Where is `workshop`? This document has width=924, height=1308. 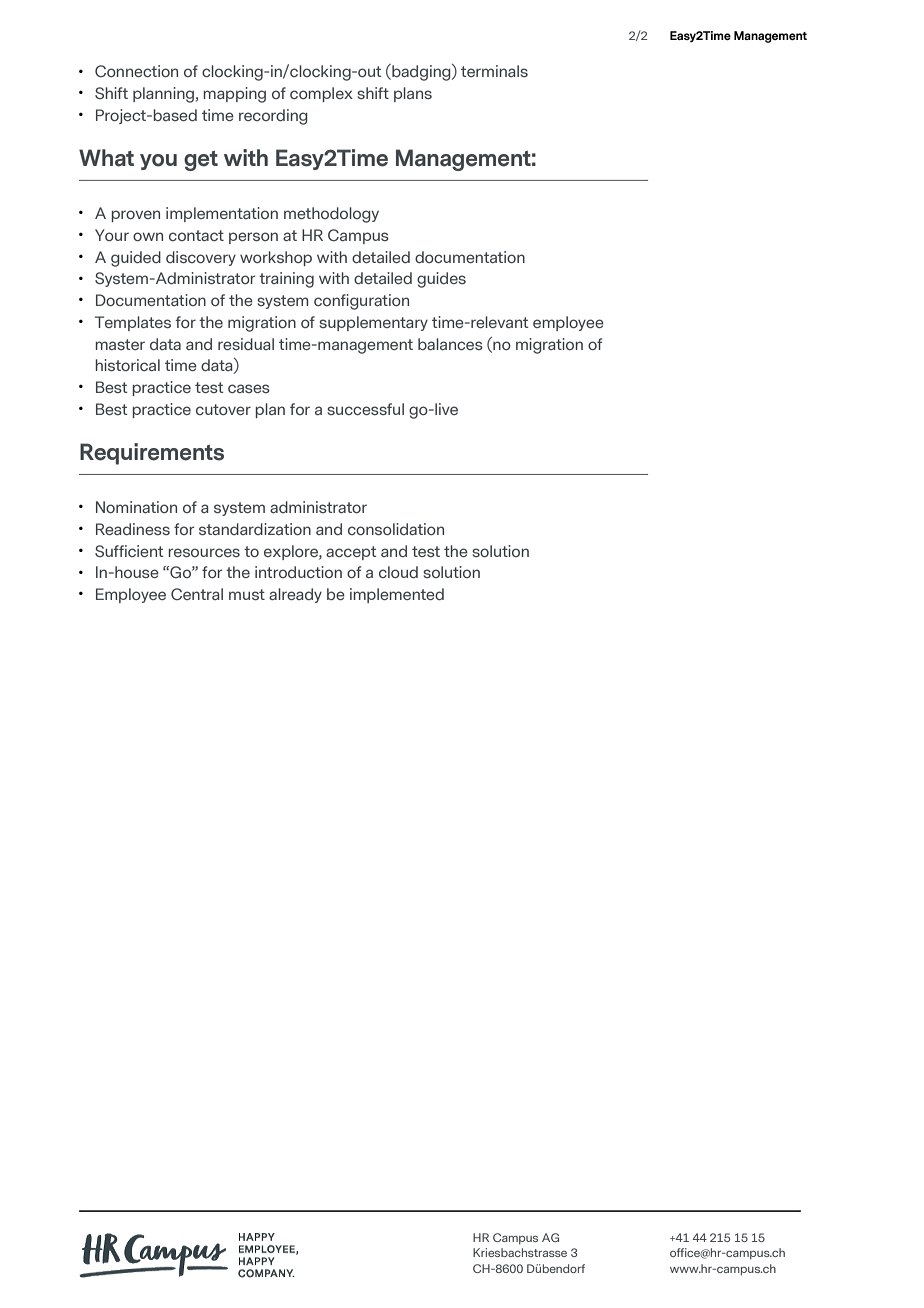
workshop is located at coordinates (276, 258).
